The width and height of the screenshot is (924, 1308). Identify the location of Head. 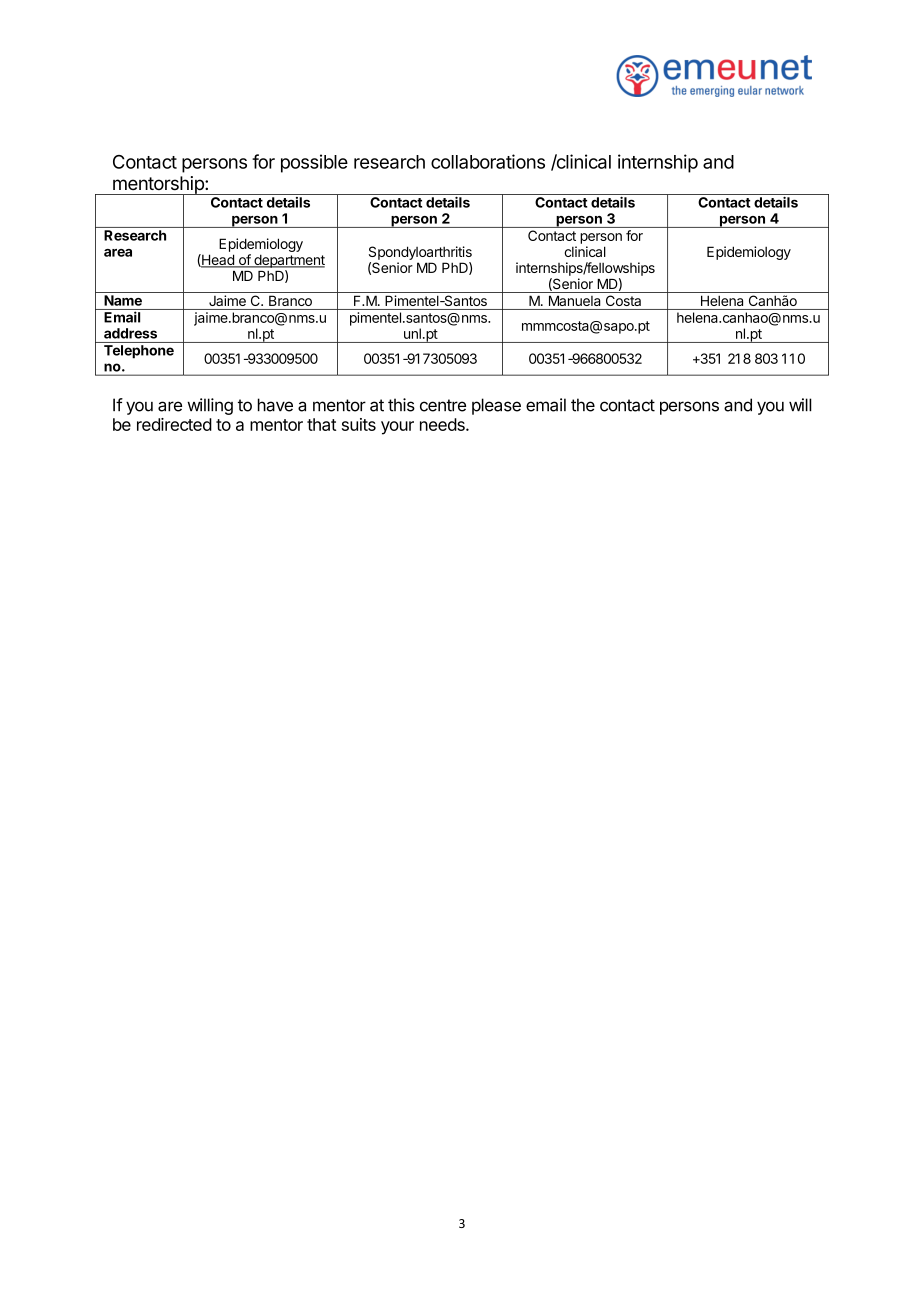
(218, 261).
